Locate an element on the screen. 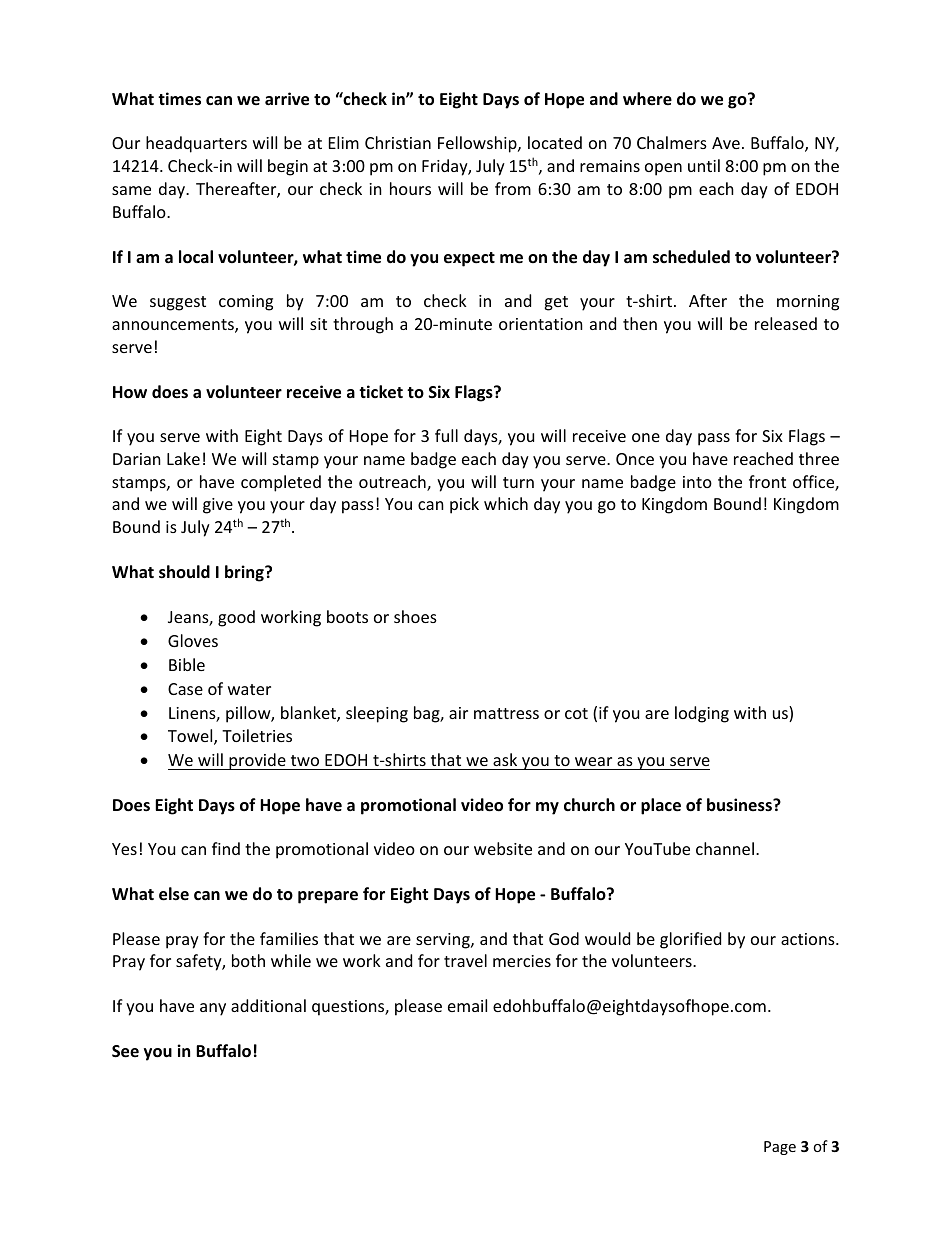 This screenshot has height=1233, width=952. See is located at coordinates (125, 1051).
